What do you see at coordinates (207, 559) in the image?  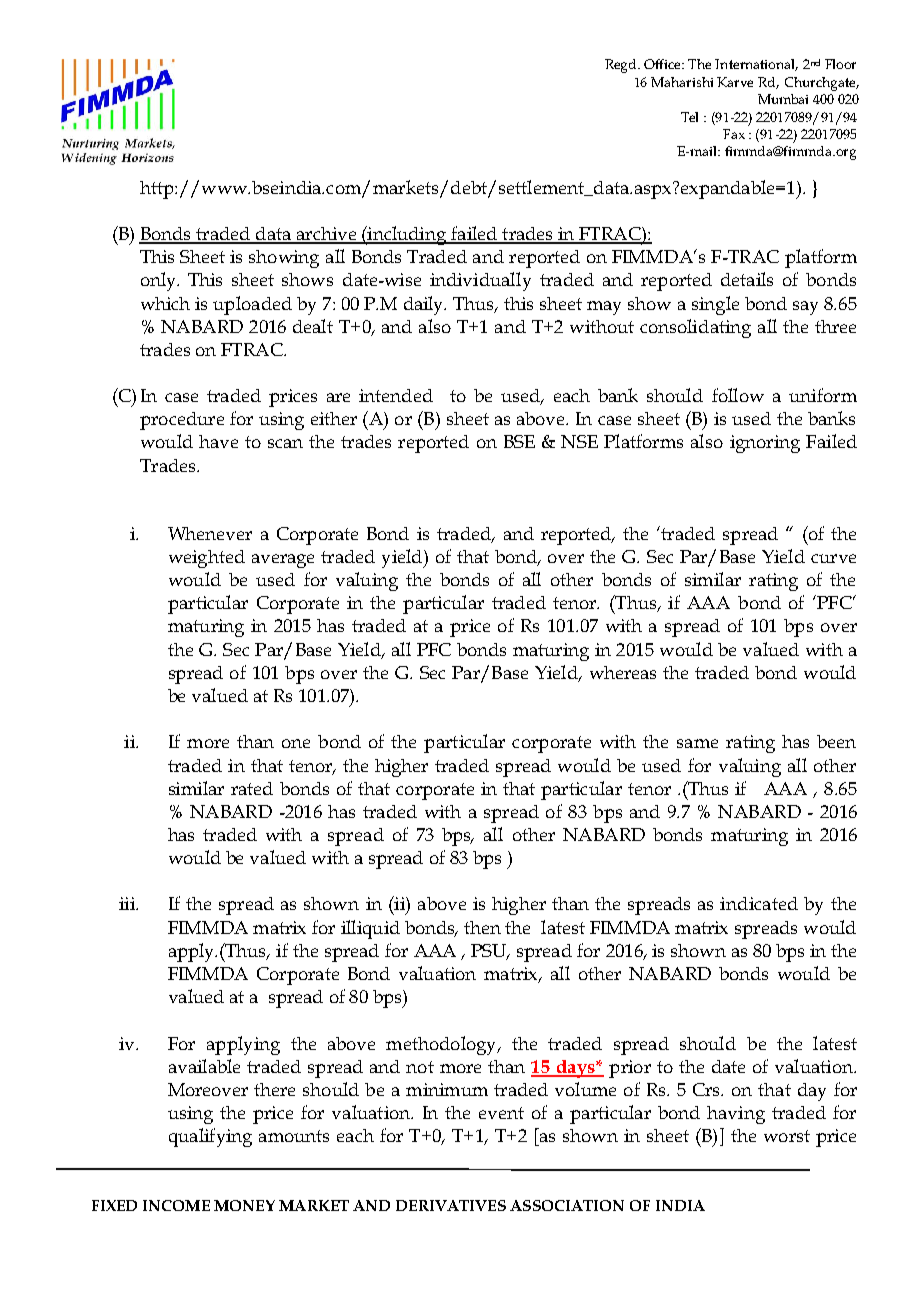 I see `weighted` at bounding box center [207, 559].
